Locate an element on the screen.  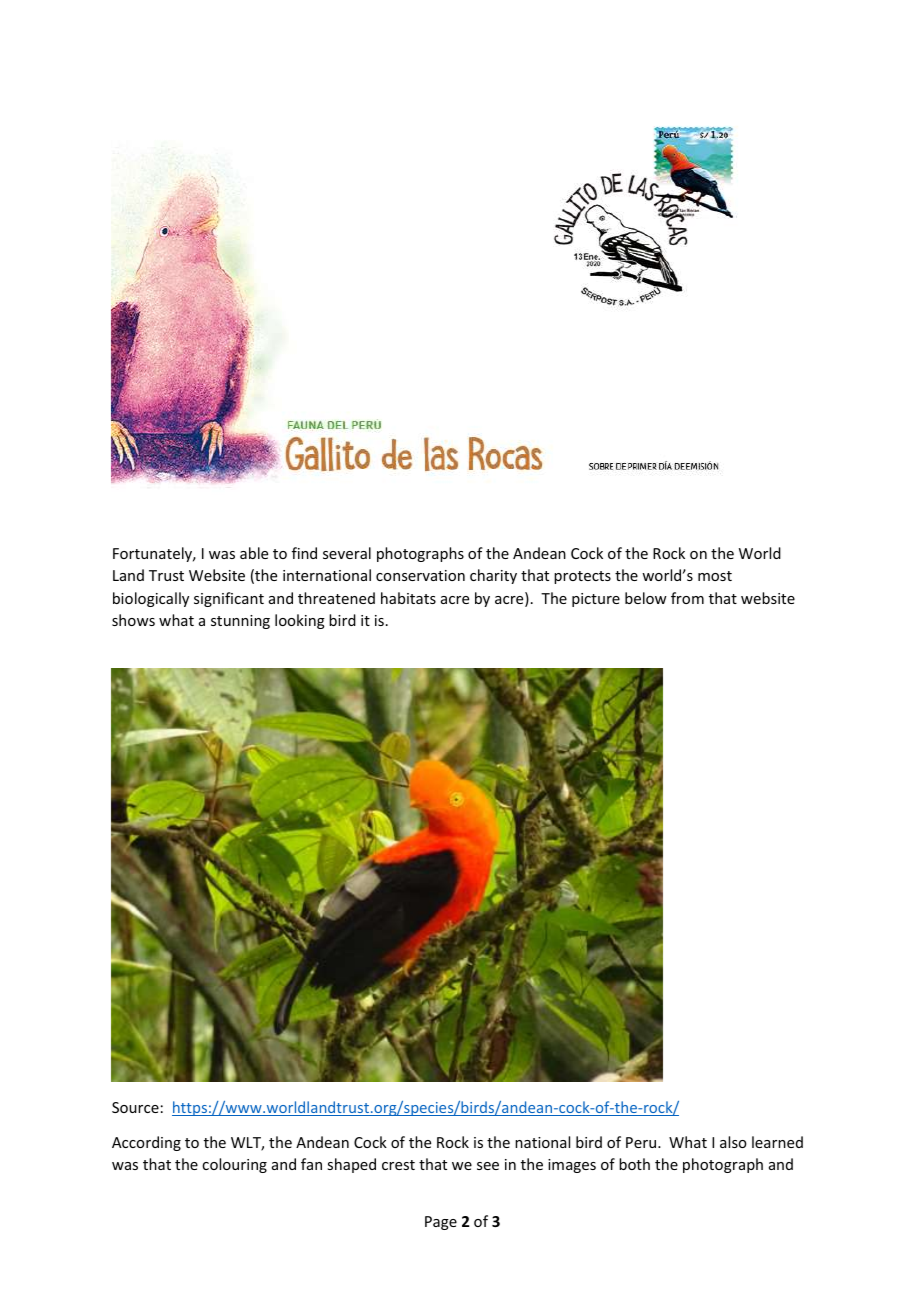
Peru is located at coordinates (642, 1142).
